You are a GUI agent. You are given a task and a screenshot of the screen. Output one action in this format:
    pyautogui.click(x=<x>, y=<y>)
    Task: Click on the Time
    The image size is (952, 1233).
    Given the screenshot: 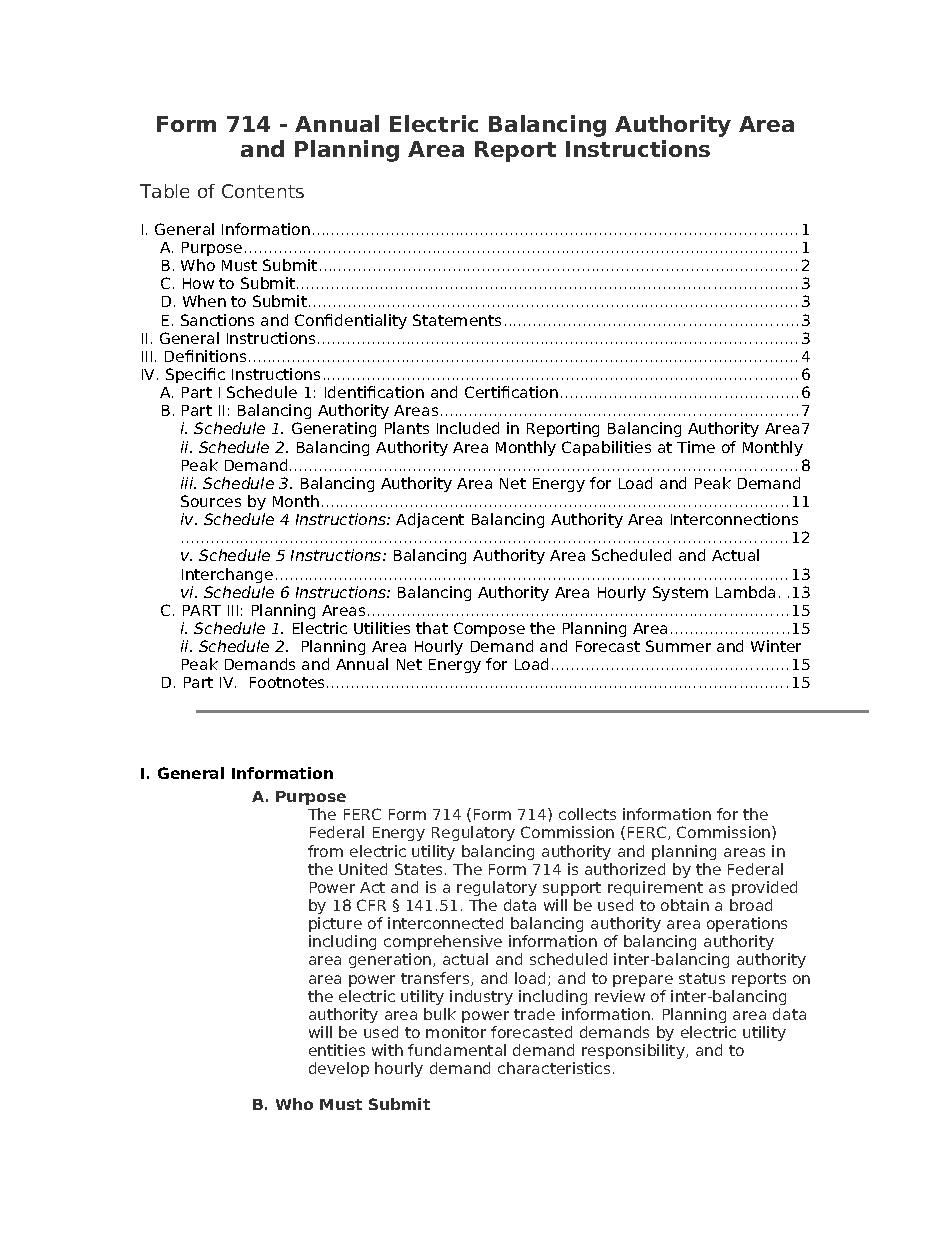 What is the action you would take?
    pyautogui.click(x=696, y=447)
